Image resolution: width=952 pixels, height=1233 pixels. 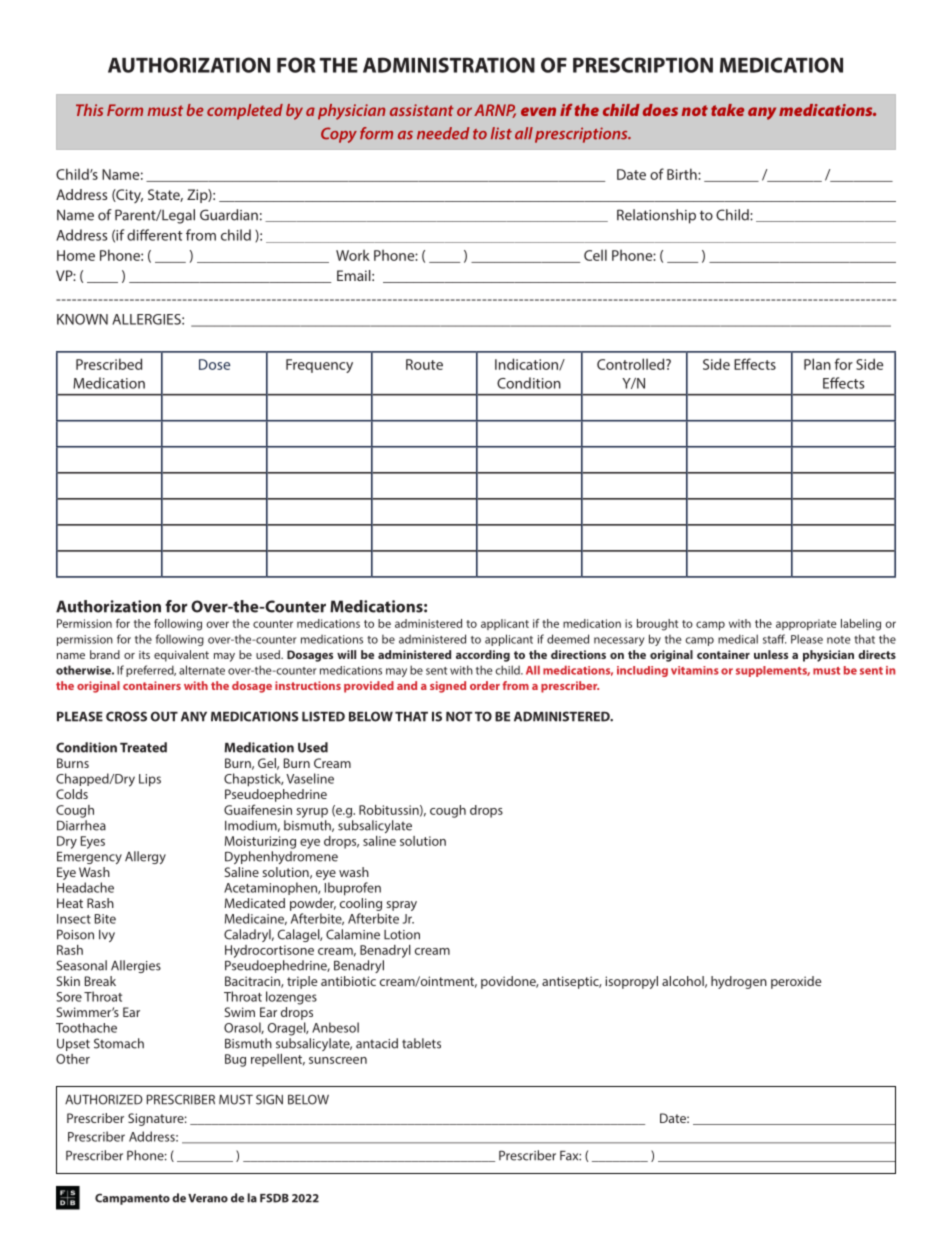 I want to click on spray, so click(x=401, y=906).
